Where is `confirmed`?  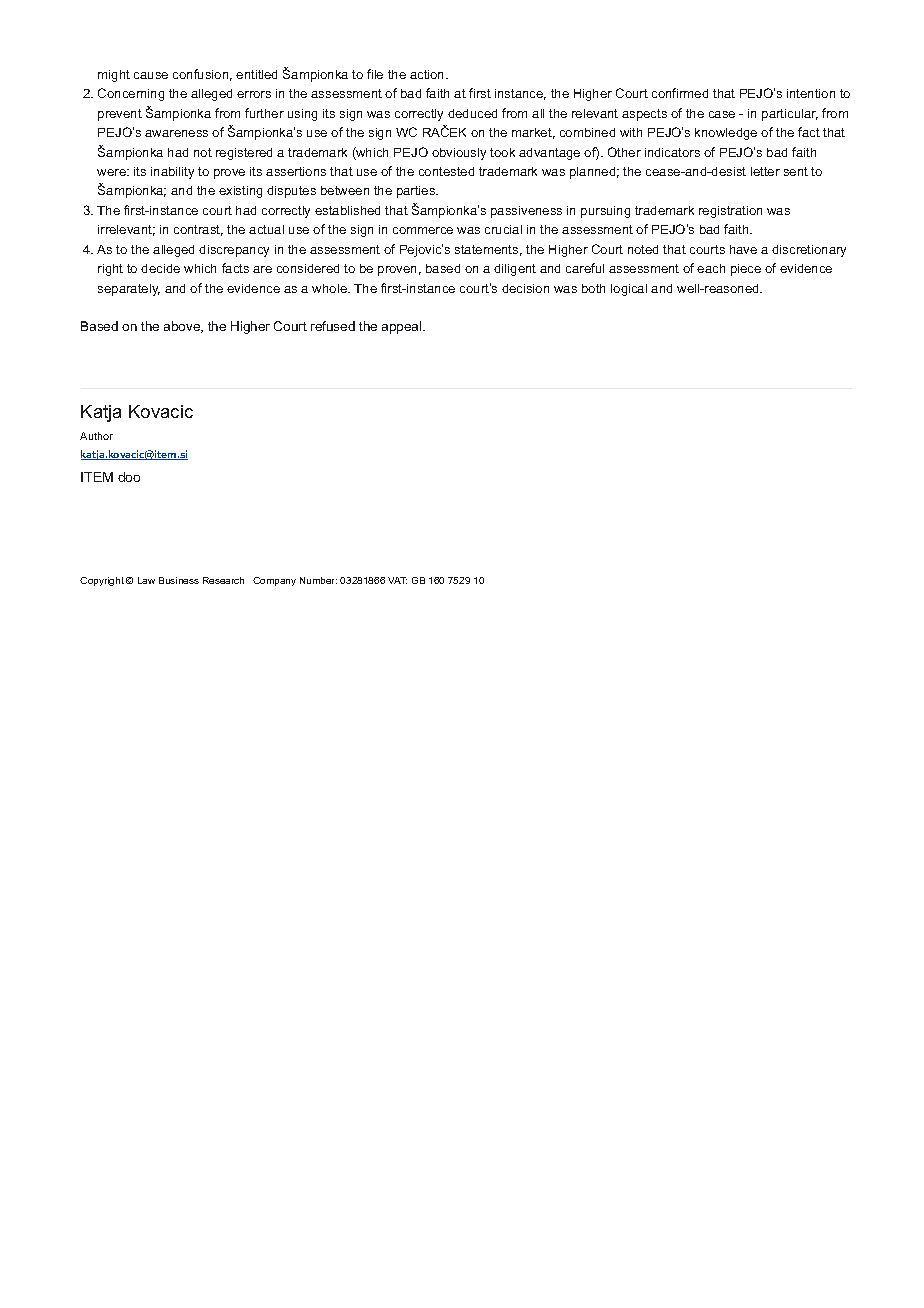 confirmed is located at coordinates (680, 93).
